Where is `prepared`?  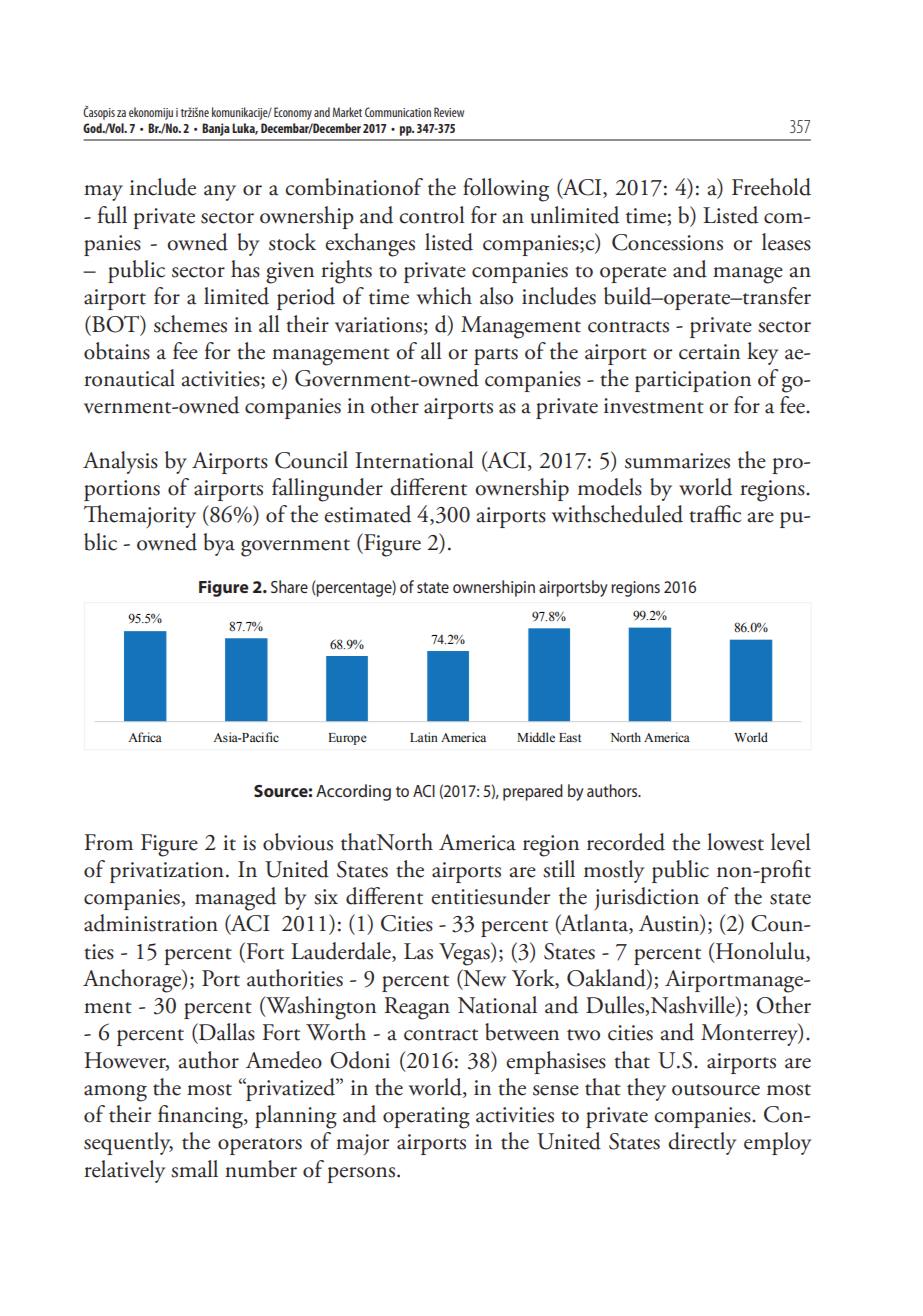 prepared is located at coordinates (533, 792).
